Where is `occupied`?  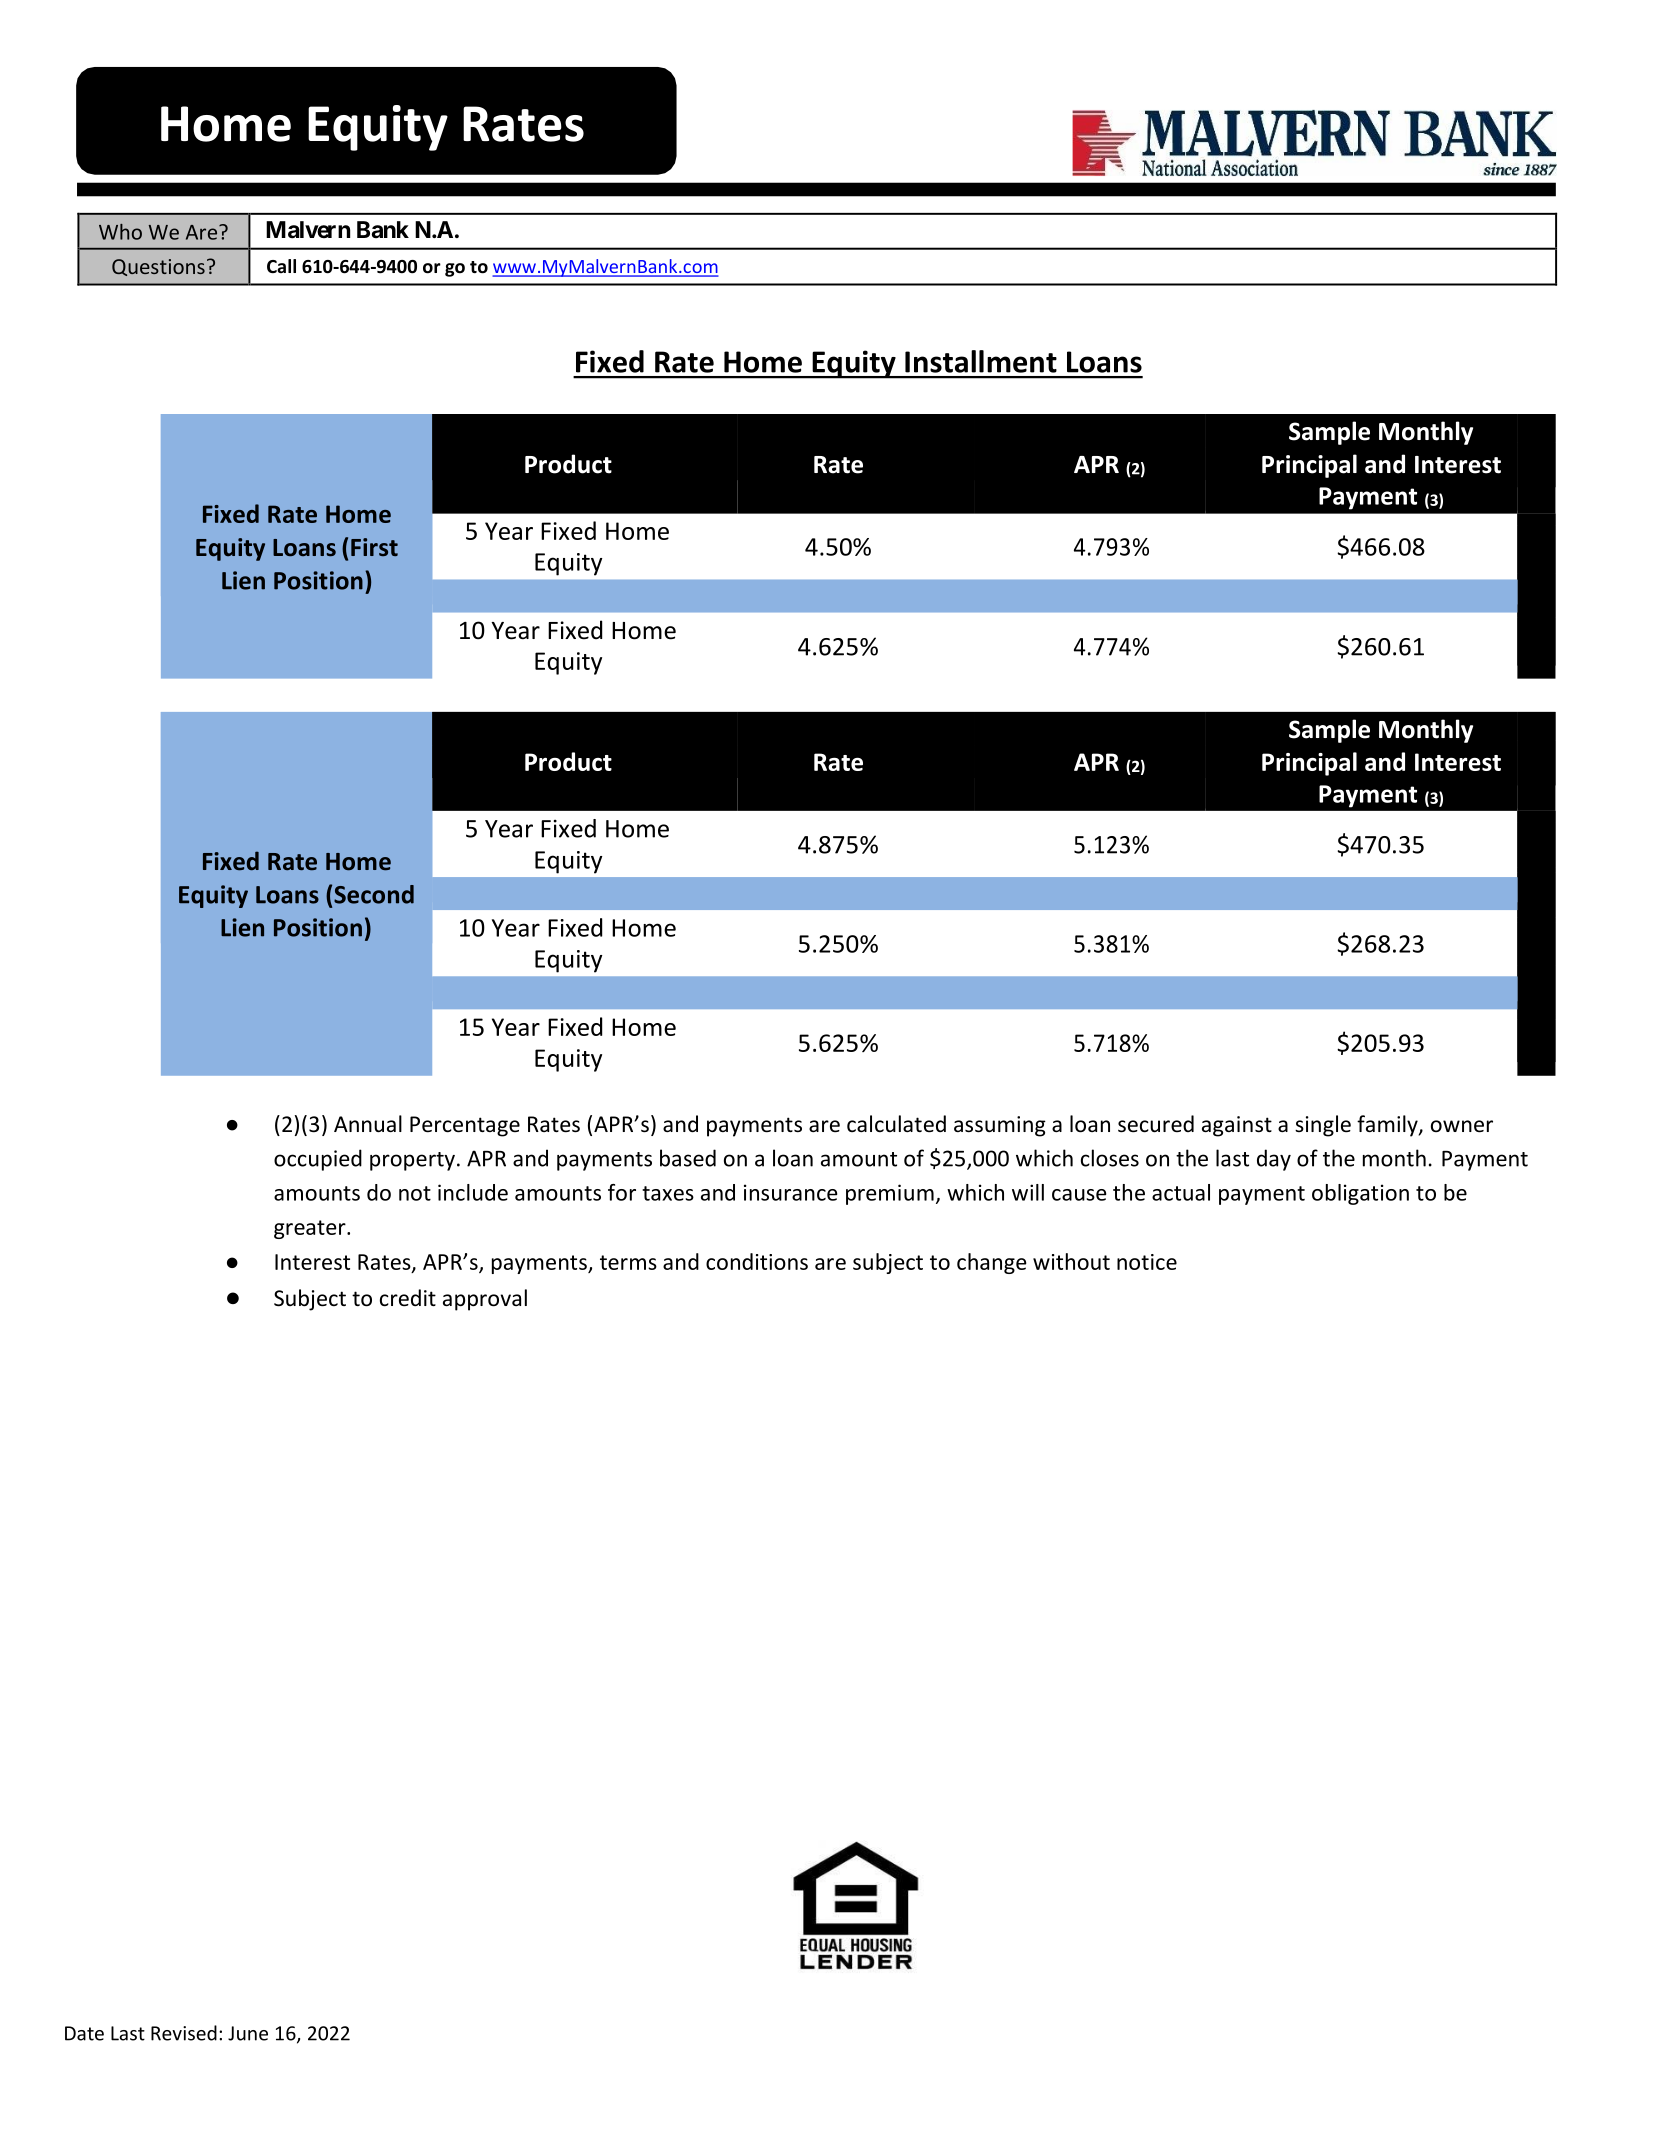
occupied is located at coordinates (318, 1160).
